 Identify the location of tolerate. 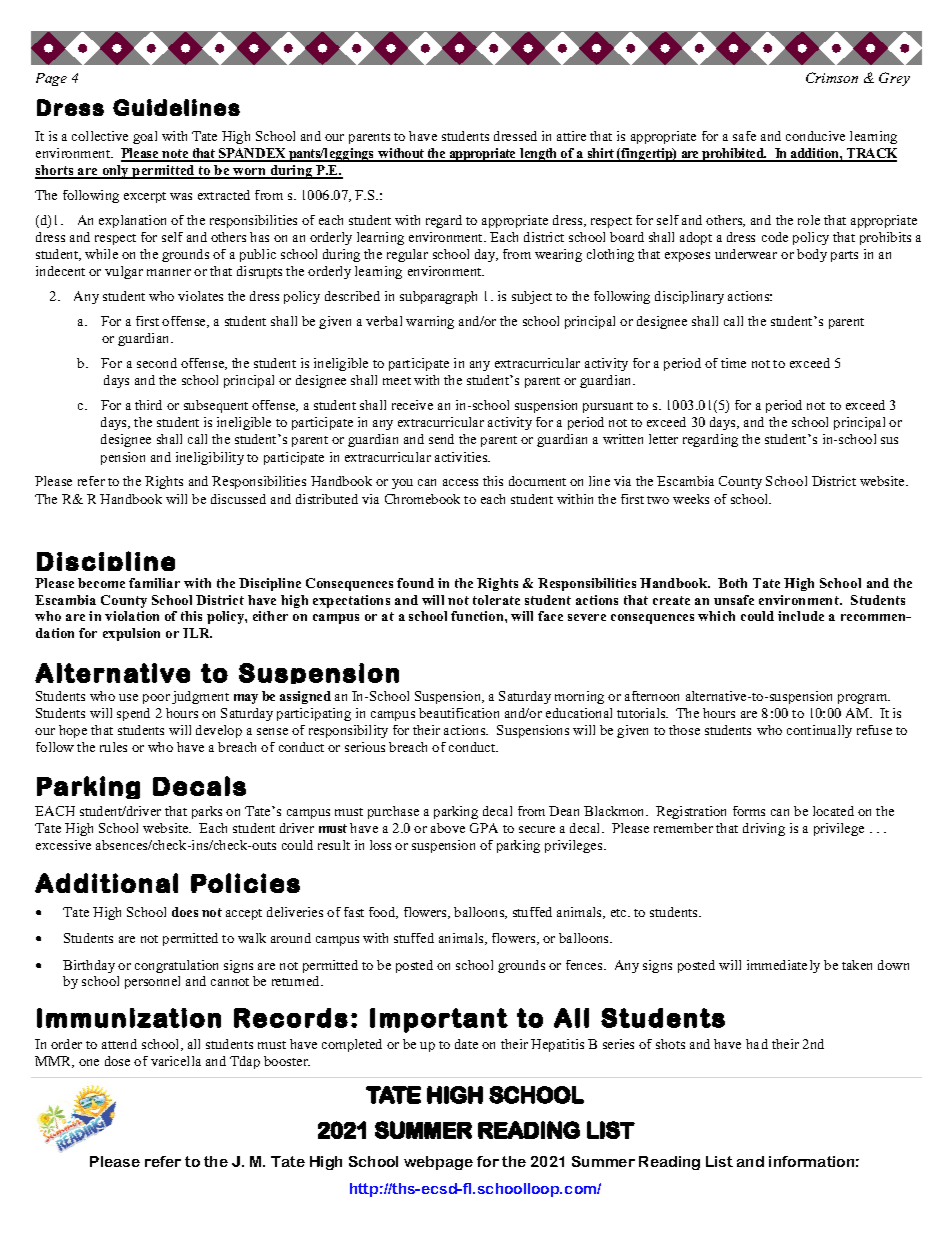
(496, 600).
